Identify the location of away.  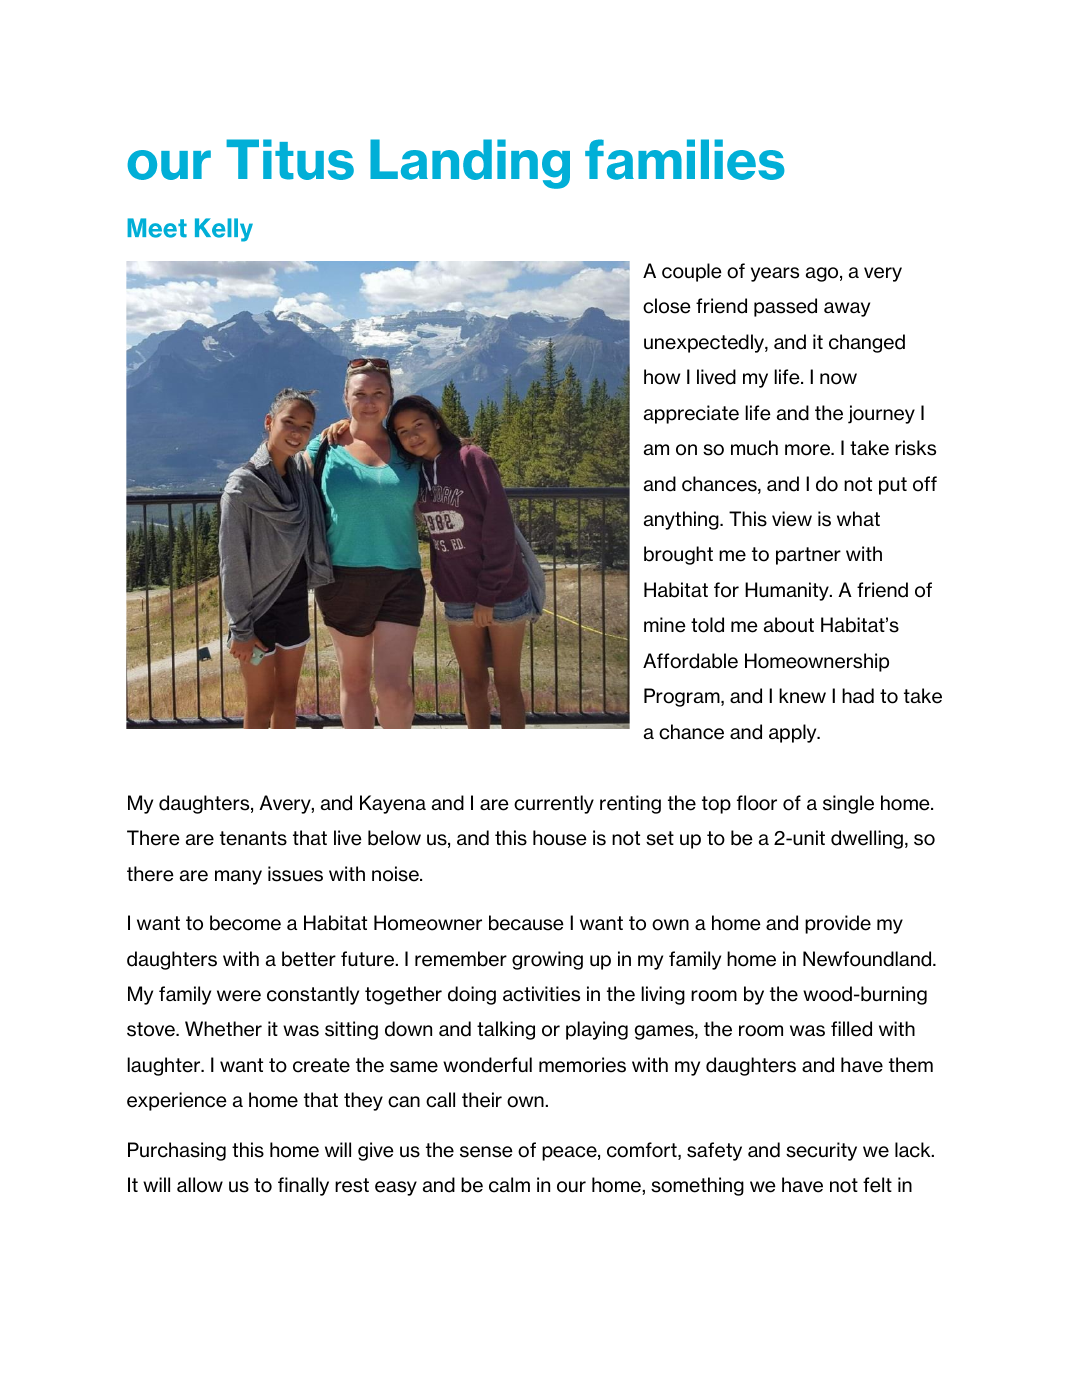
(847, 309).
